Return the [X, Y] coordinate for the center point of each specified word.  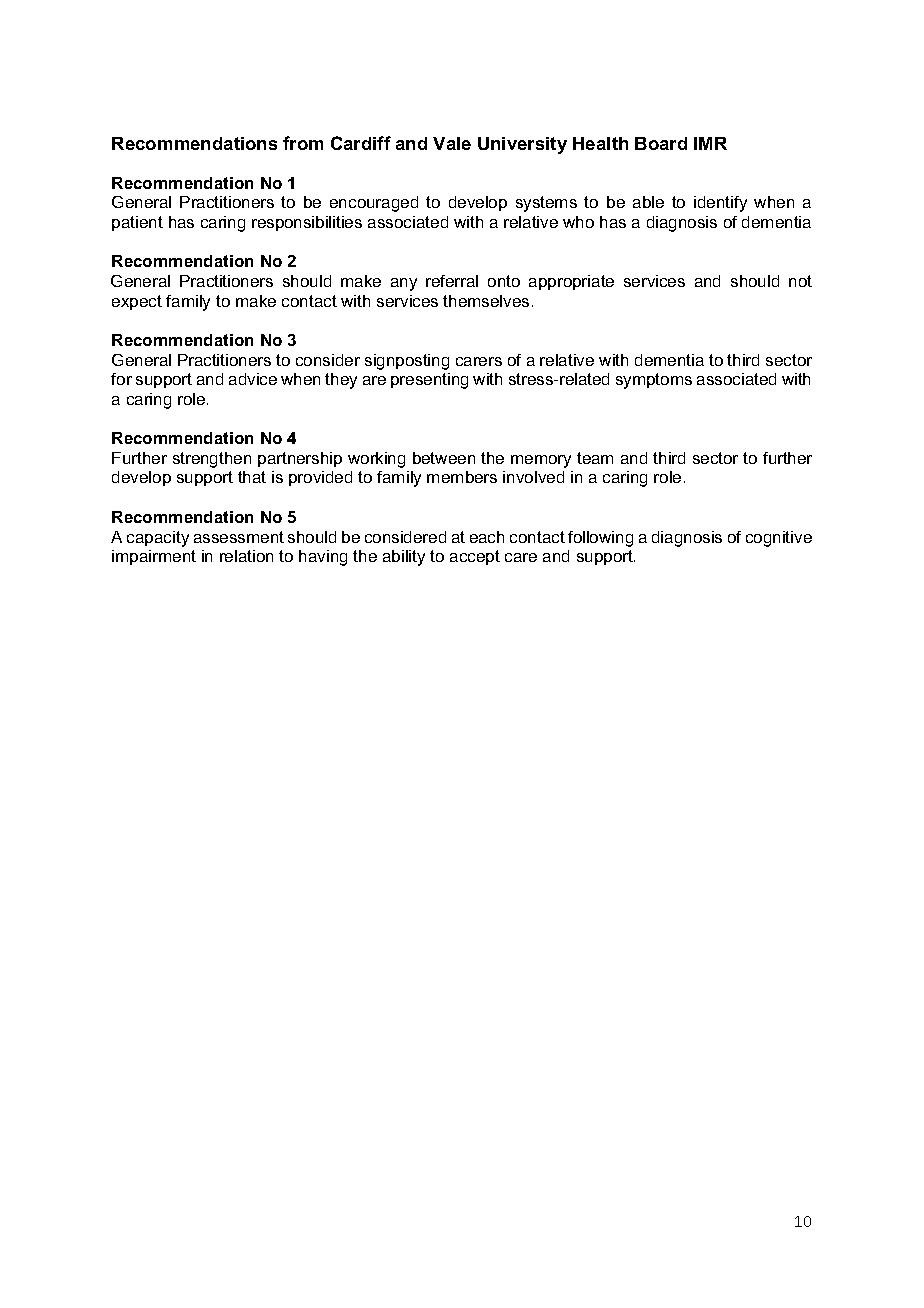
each [487, 537]
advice [253, 379]
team [595, 458]
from [303, 143]
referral [452, 281]
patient [137, 223]
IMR [710, 143]
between [444, 458]
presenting [429, 381]
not [800, 281]
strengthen [212, 460]
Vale [452, 143]
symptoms [654, 381]
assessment [239, 537]
